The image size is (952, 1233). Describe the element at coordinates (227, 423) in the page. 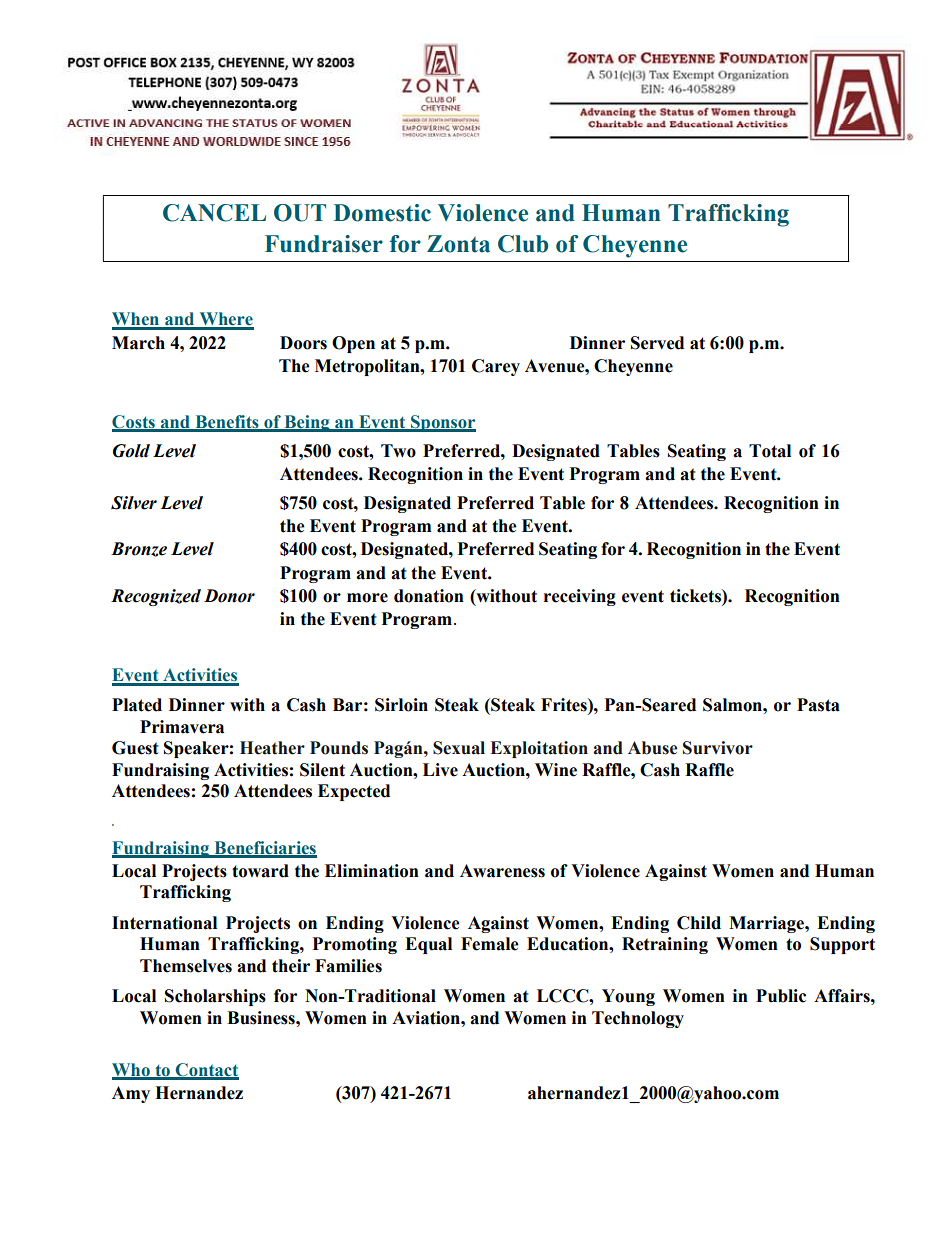

I see `Benefits` at that location.
